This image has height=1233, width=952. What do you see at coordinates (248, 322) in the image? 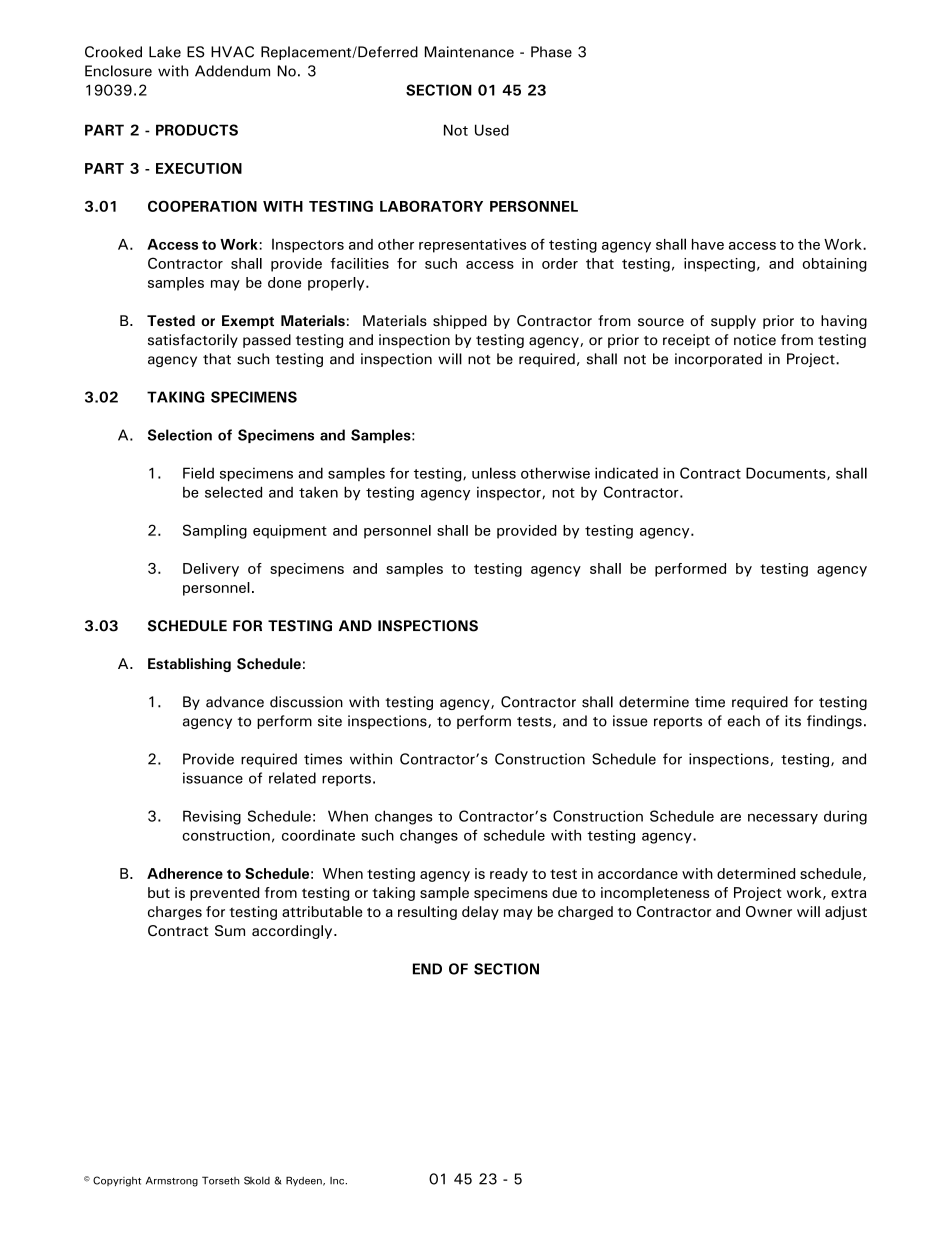
I see `Exempt` at bounding box center [248, 322].
